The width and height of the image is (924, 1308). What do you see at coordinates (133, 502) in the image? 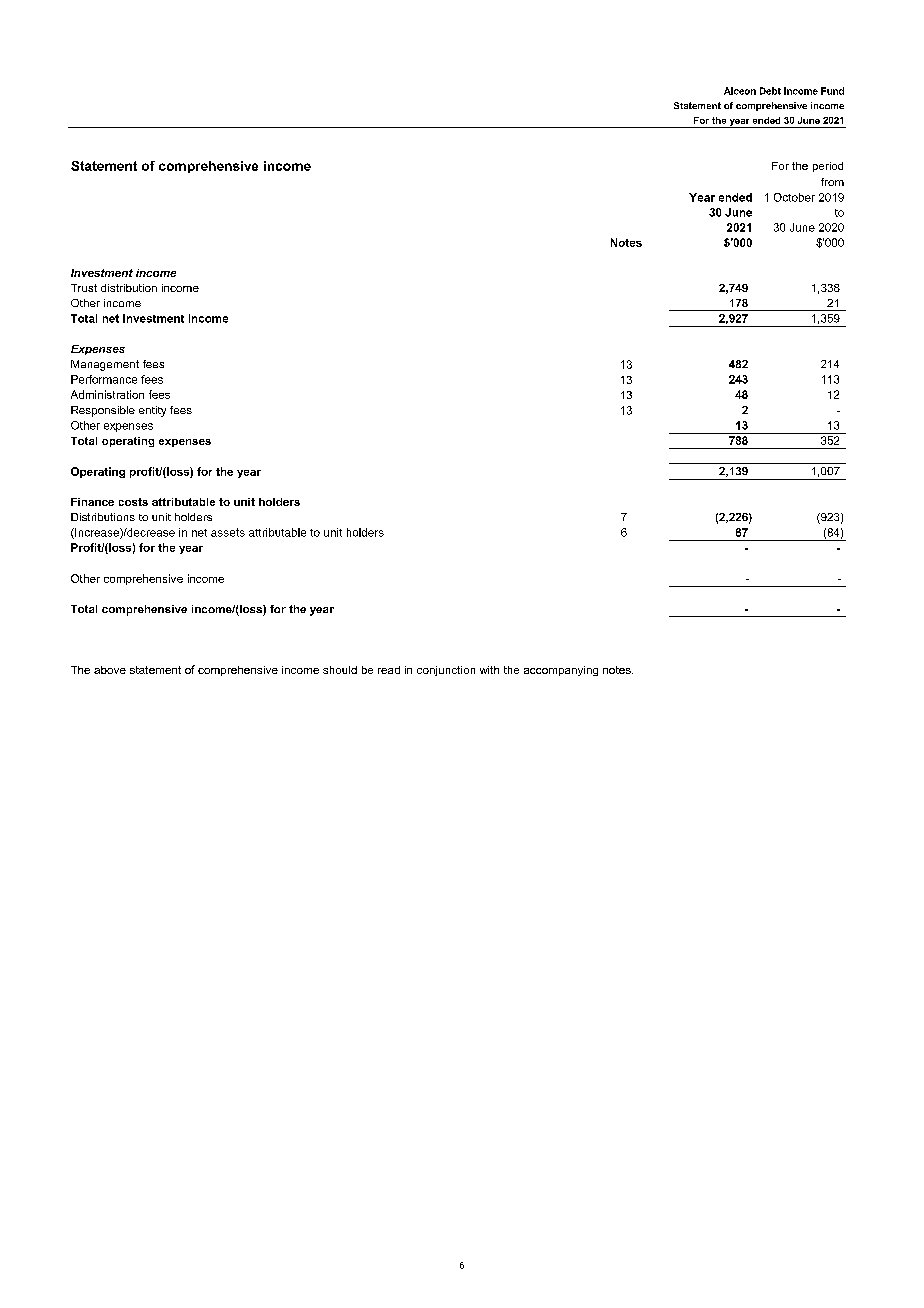
I see `costs` at bounding box center [133, 502].
